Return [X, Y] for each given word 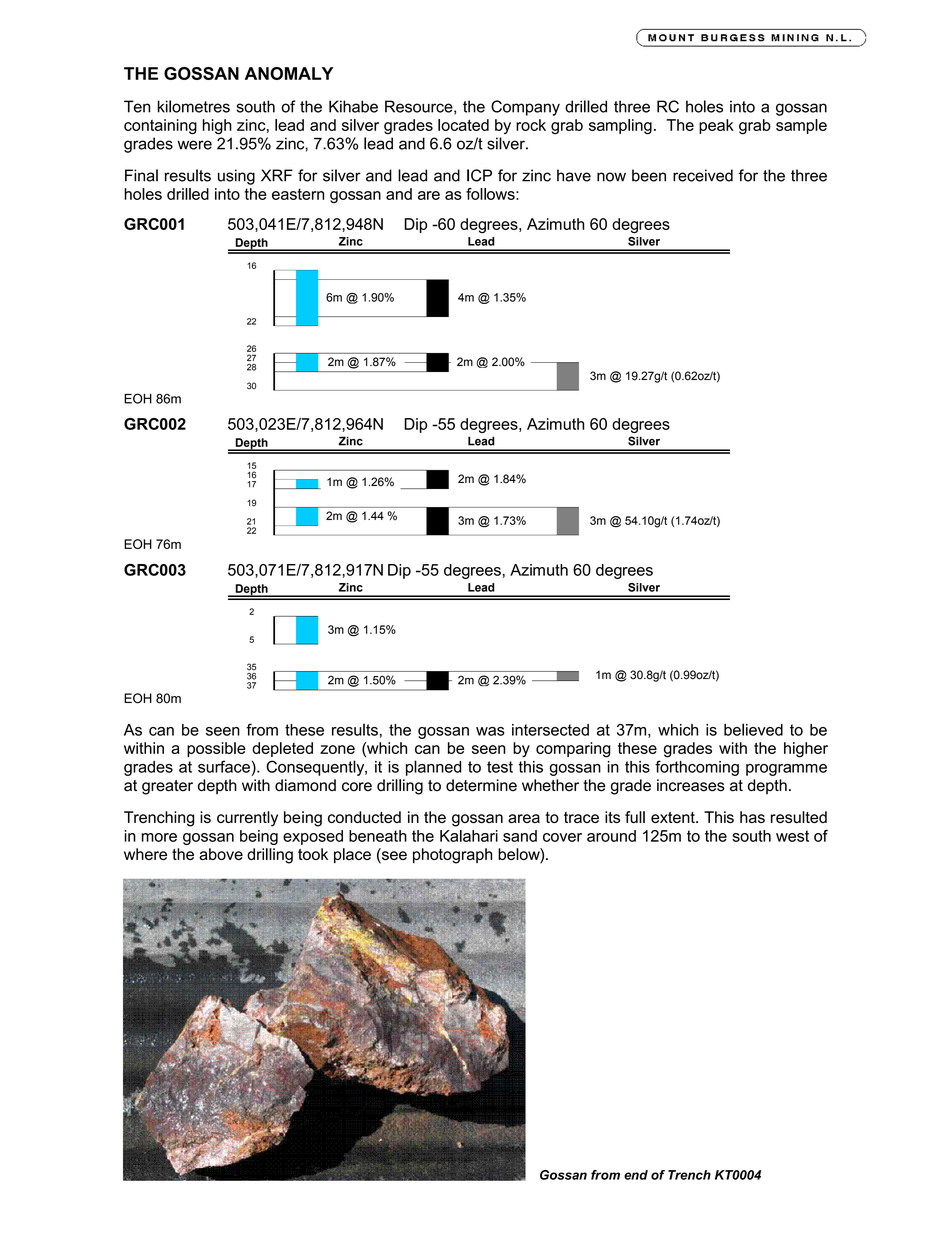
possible [216, 749]
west [792, 836]
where [145, 854]
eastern [298, 194]
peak [716, 126]
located [463, 125]
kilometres [194, 106]
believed [753, 729]
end [636, 1175]
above [221, 854]
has [752, 817]
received [703, 175]
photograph [452, 856]
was [490, 731]
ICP [479, 175]
